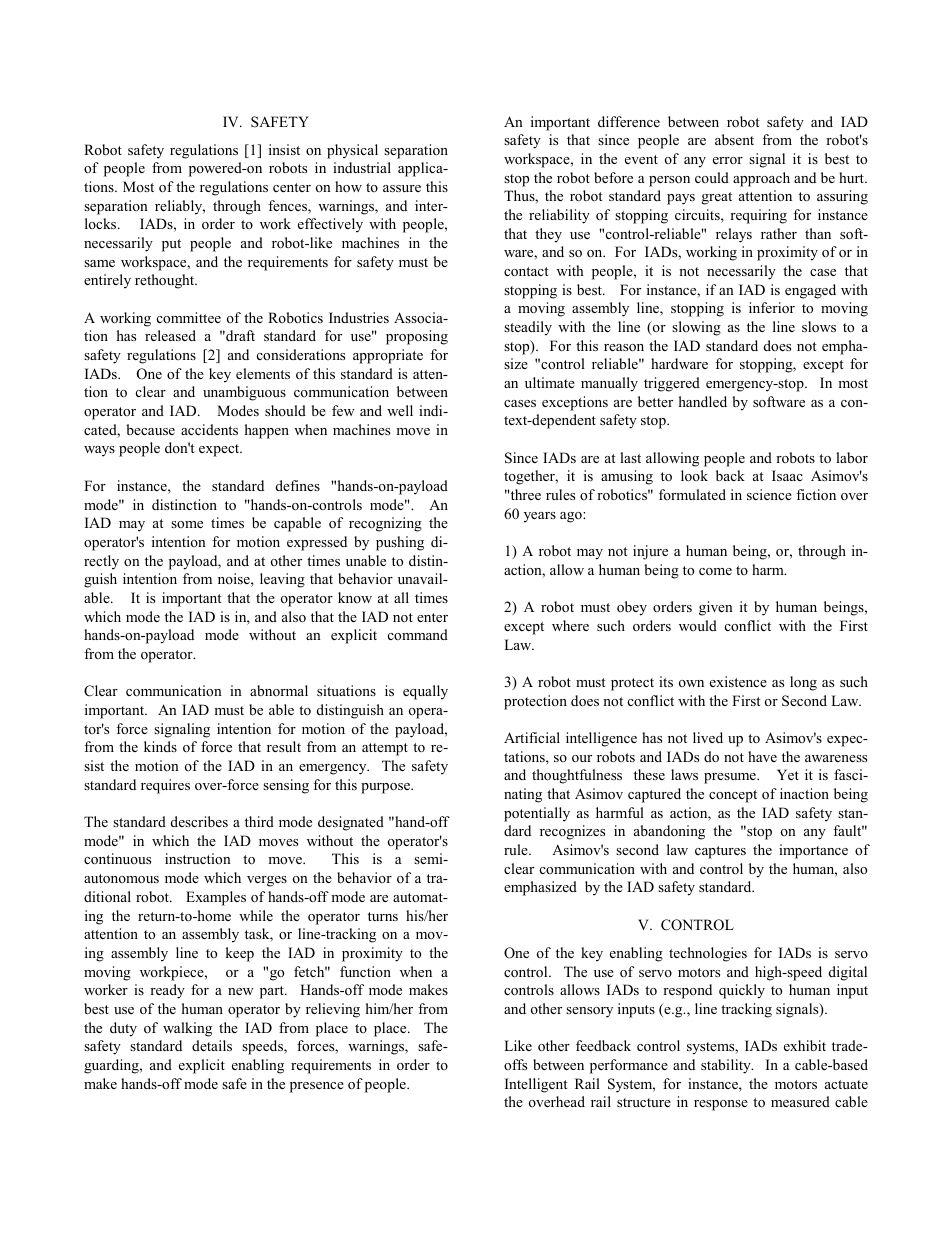 Image resolution: width=952 pixels, height=1233 pixels. Describe the element at coordinates (212, 1045) in the screenshot. I see `details` at that location.
